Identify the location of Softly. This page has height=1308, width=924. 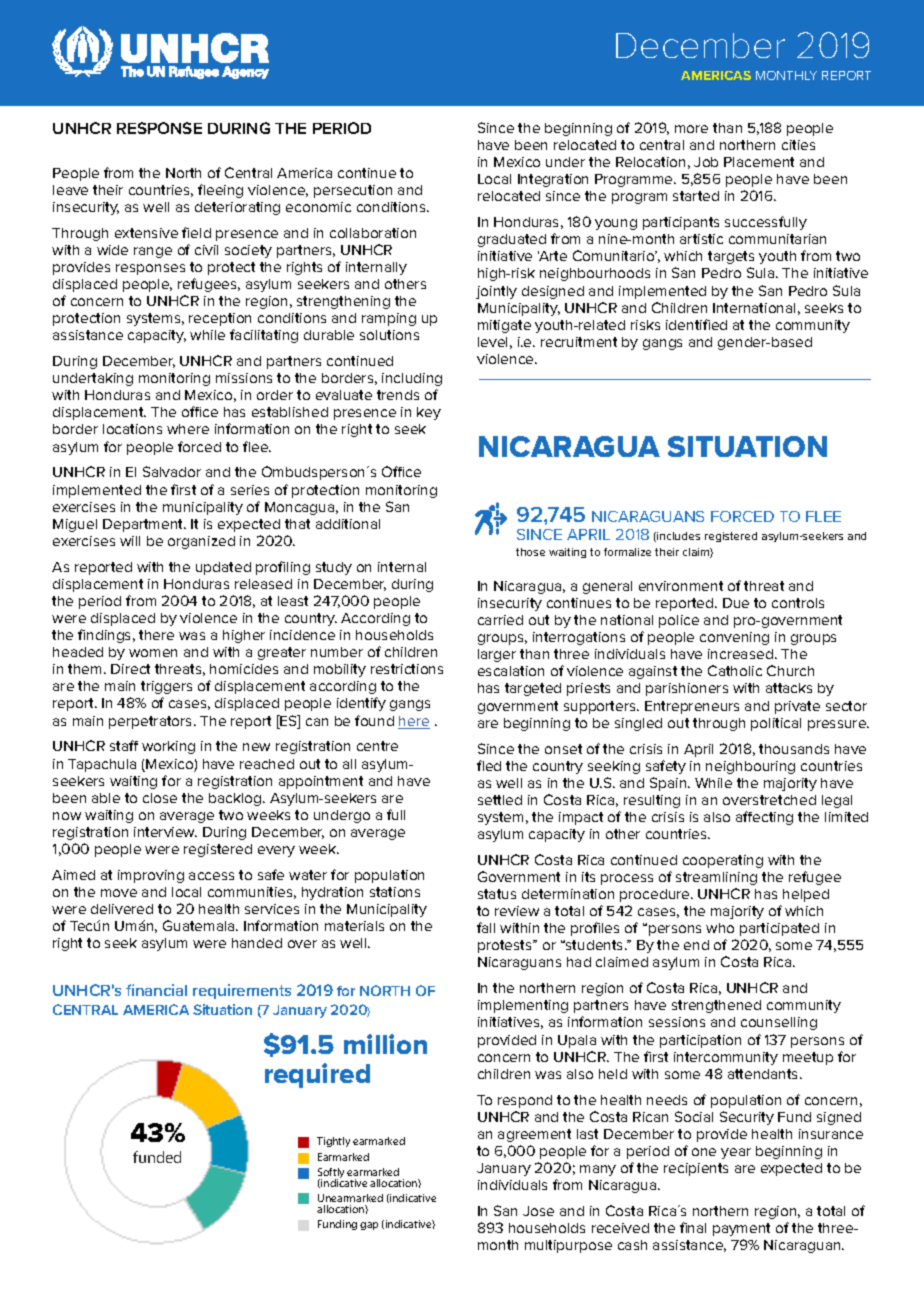
(331, 1174).
